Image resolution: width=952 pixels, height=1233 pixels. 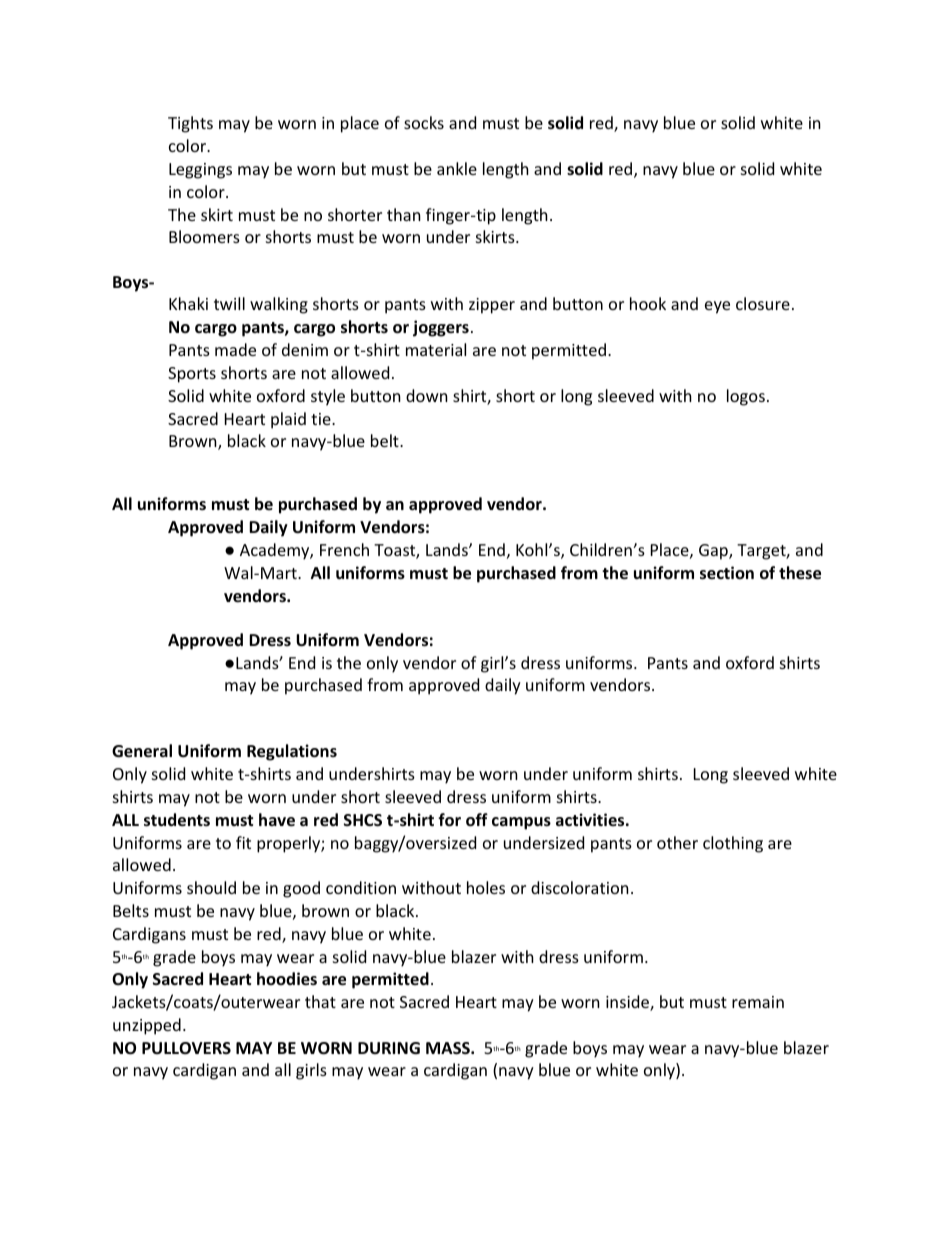 What do you see at coordinates (243, 842) in the screenshot?
I see `fit` at bounding box center [243, 842].
